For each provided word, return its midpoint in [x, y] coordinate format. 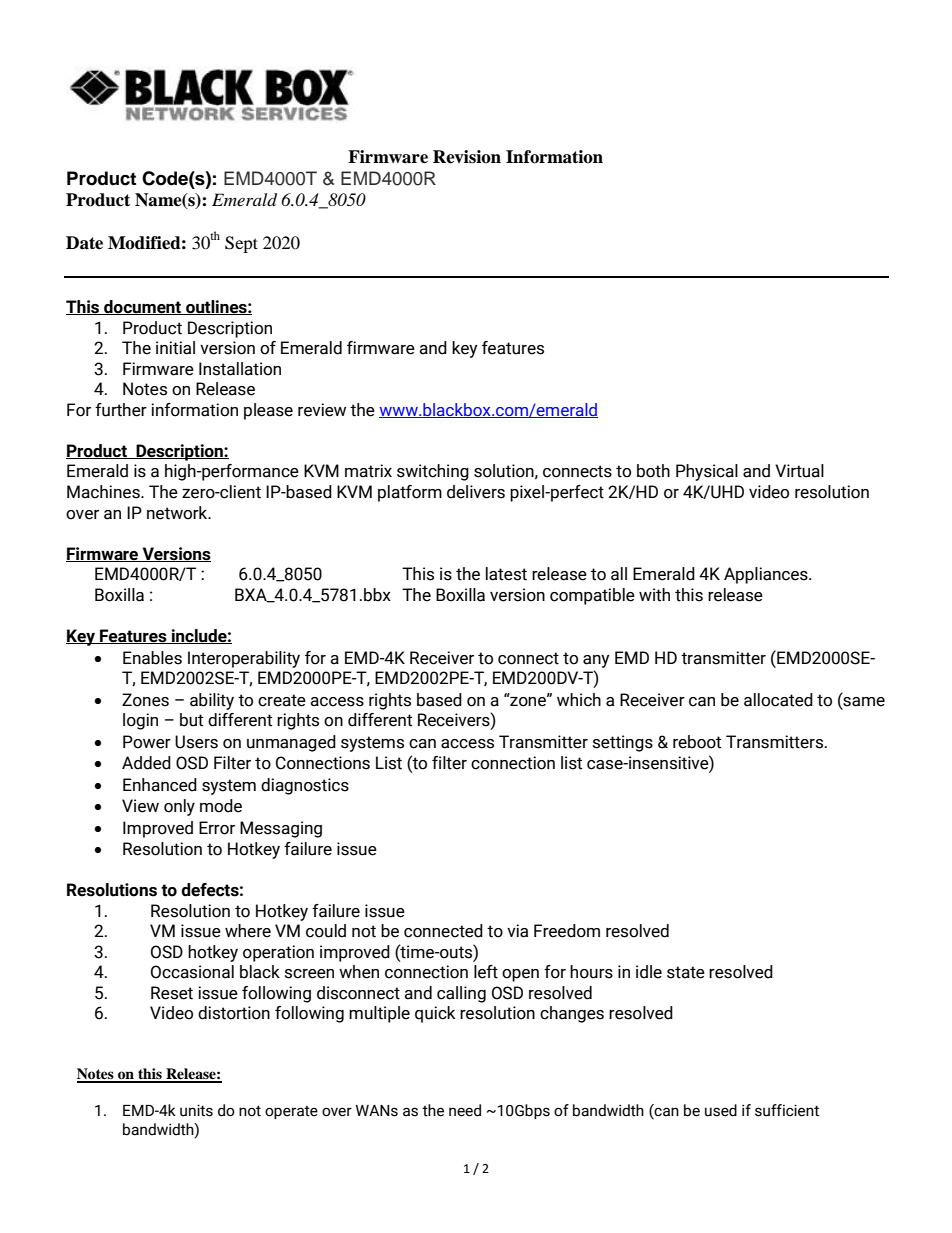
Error [217, 828]
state [686, 972]
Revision [467, 157]
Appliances [767, 575]
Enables [152, 658]
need [465, 1110]
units [196, 1110]
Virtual [799, 471]
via [517, 931]
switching [433, 472]
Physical [707, 472]
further [121, 410]
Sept [241, 244]
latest [506, 574]
